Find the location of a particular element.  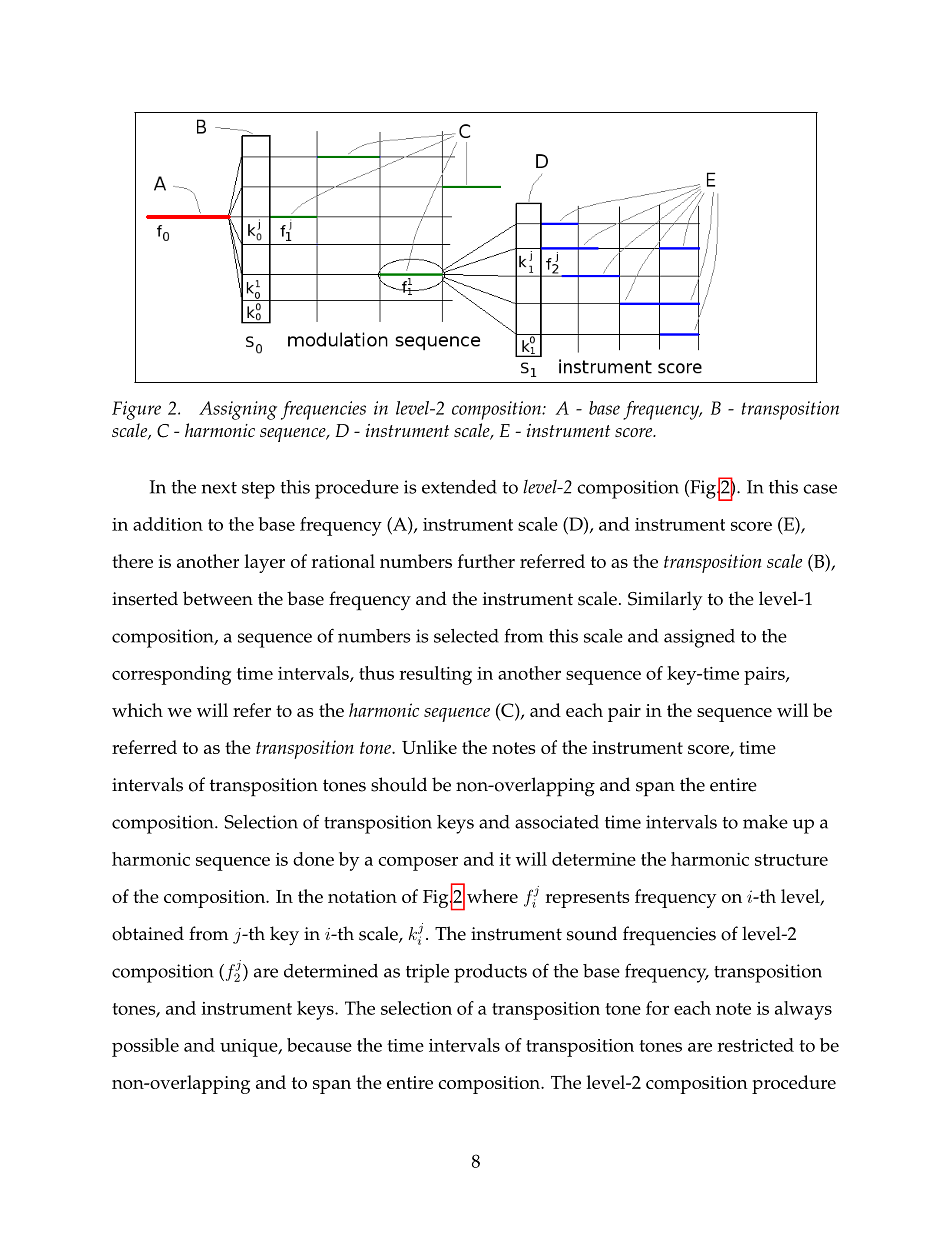

done is located at coordinates (313, 859).
